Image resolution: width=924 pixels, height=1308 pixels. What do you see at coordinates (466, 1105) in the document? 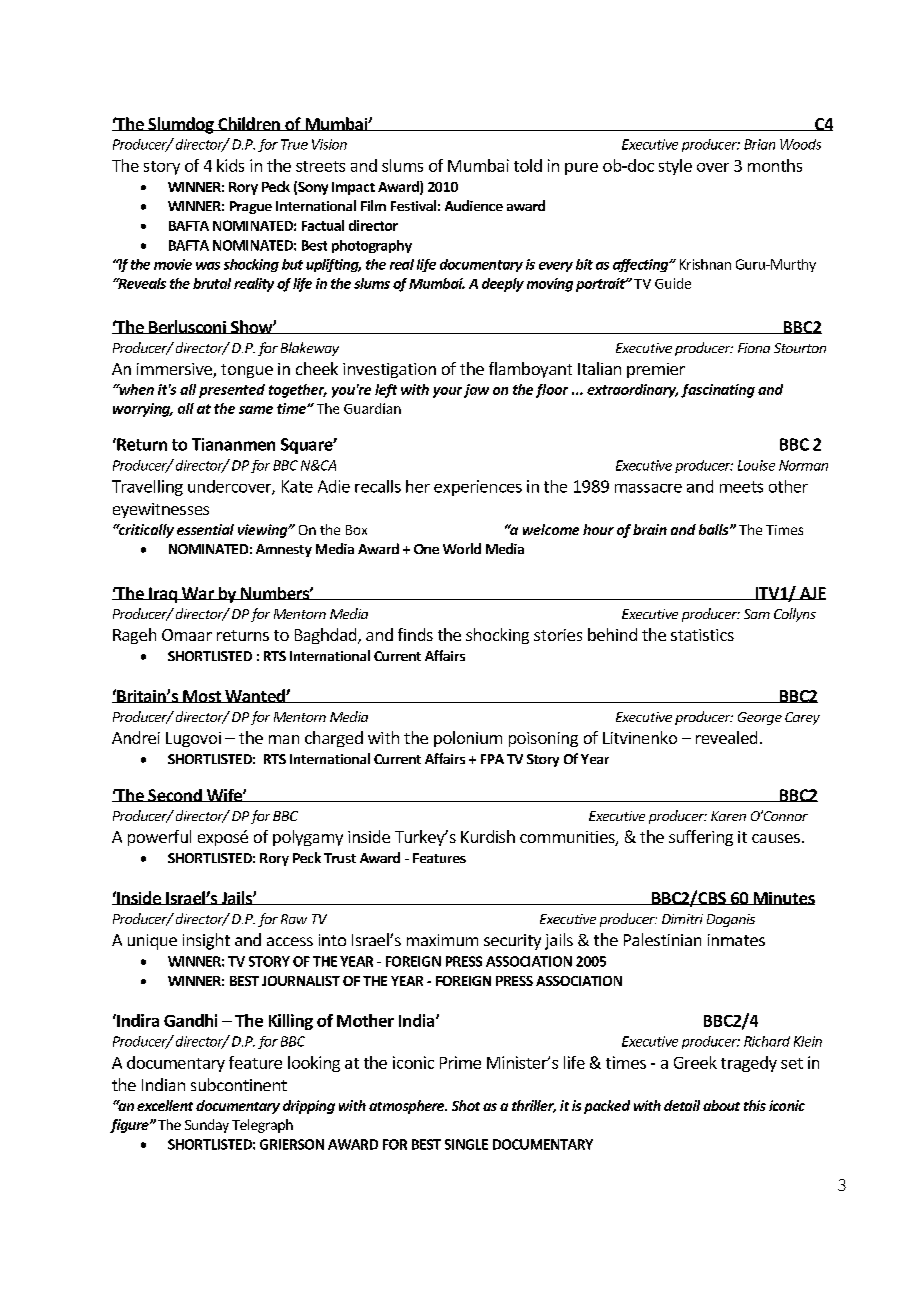
I see `Shot` at bounding box center [466, 1105].
